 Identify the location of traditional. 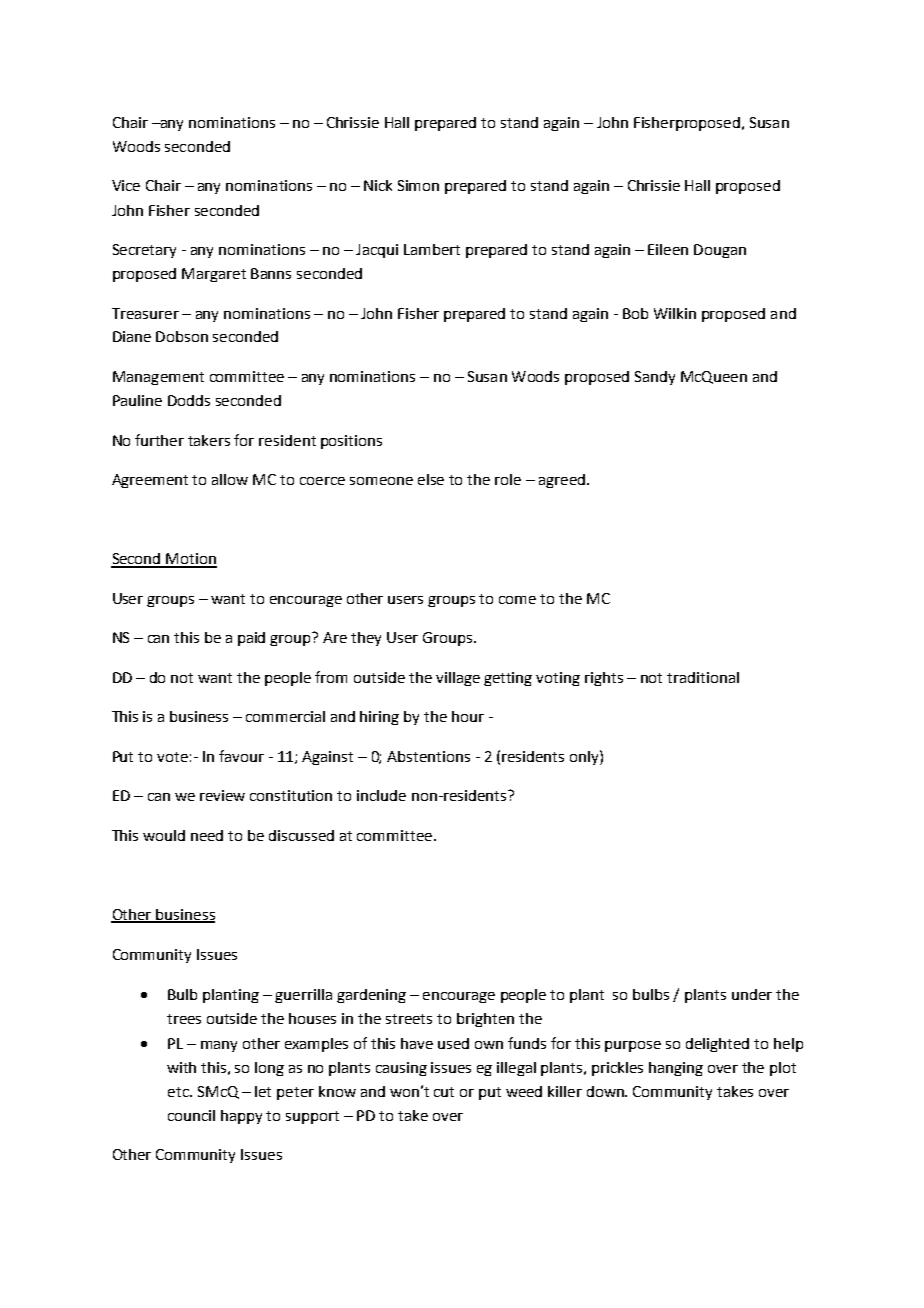
(703, 677).
